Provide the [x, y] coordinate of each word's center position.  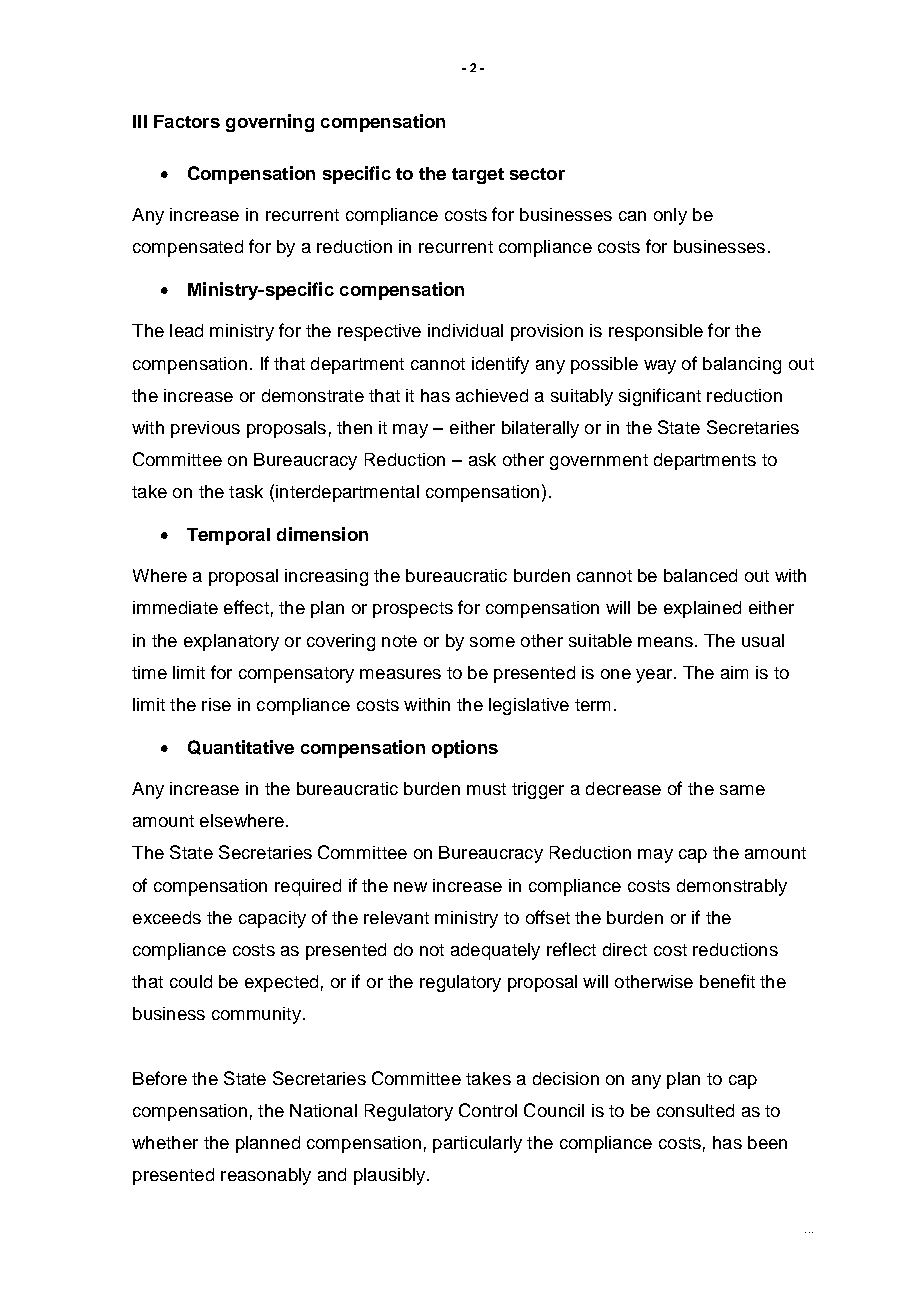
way [660, 367]
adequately [495, 951]
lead [186, 330]
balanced [700, 575]
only [670, 216]
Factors [187, 121]
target [478, 176]
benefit [727, 981]
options [465, 749]
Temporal [228, 536]
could [191, 981]
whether [165, 1142]
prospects [413, 610]
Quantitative [241, 747]
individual [465, 330]
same [742, 790]
